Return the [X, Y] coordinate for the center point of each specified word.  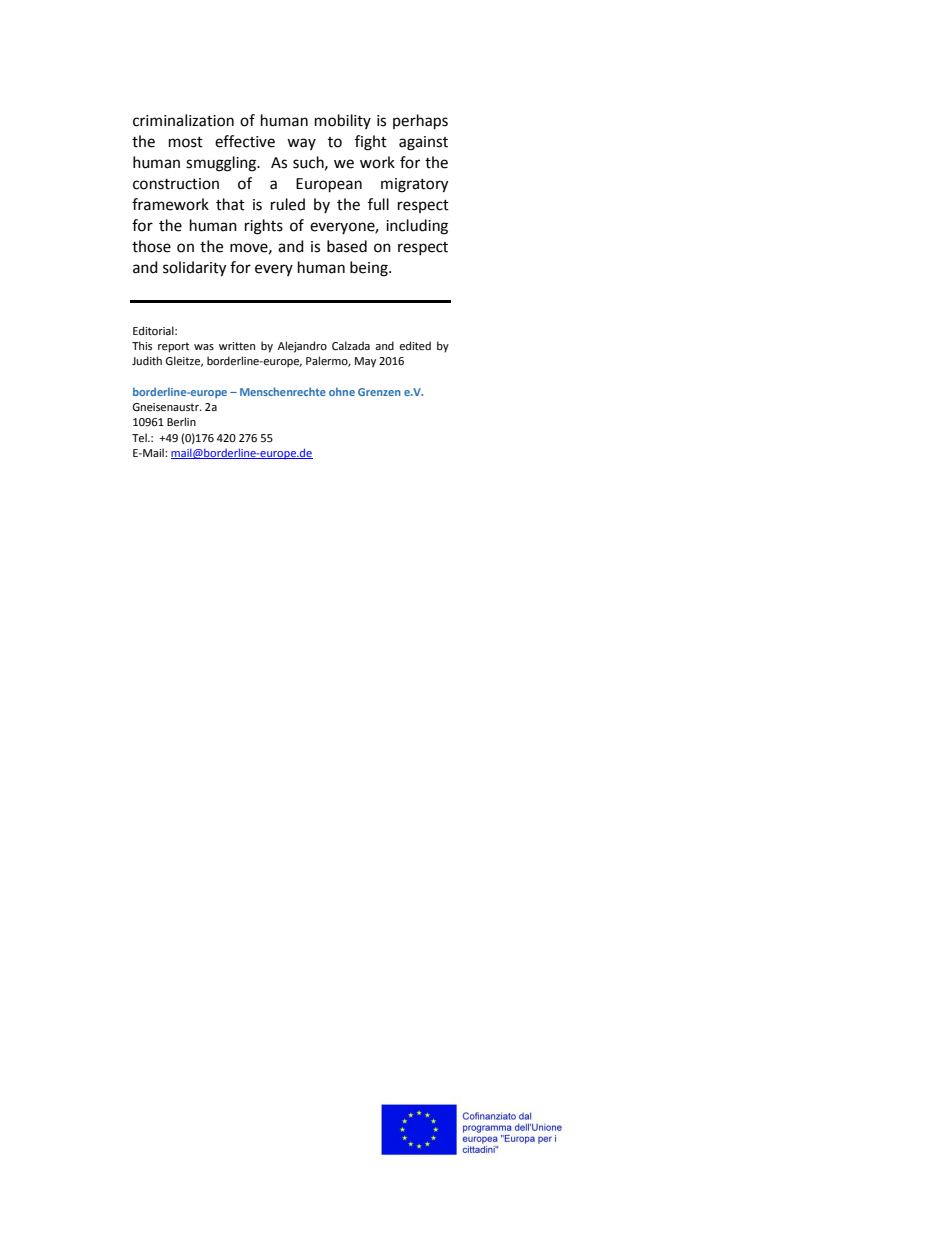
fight [371, 143]
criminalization [183, 120]
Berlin [181, 422]
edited [415, 346]
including [417, 227]
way [301, 144]
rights [264, 227]
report [173, 347]
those [151, 246]
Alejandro [302, 347]
